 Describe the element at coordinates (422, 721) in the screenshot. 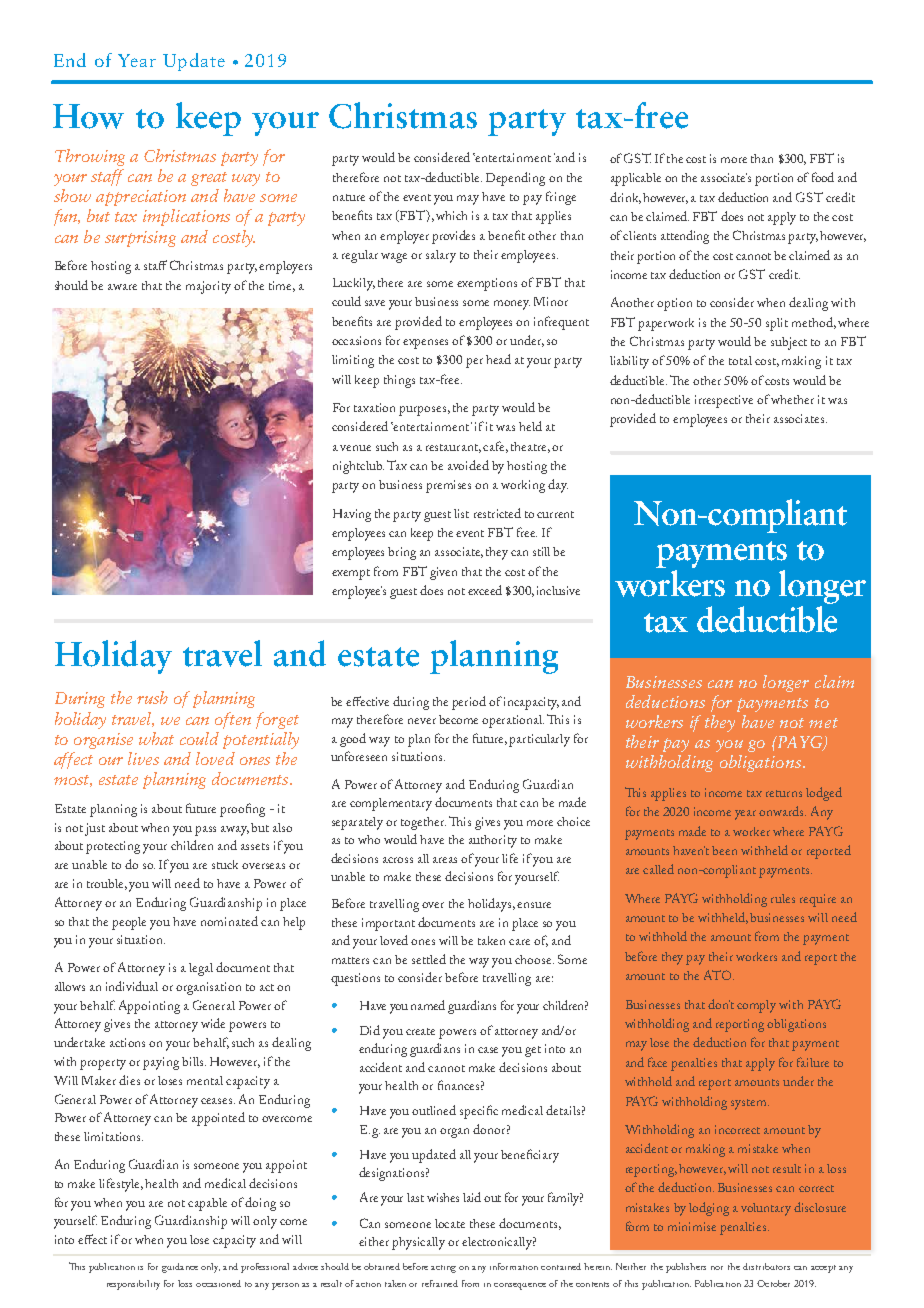

I see `never` at that location.
